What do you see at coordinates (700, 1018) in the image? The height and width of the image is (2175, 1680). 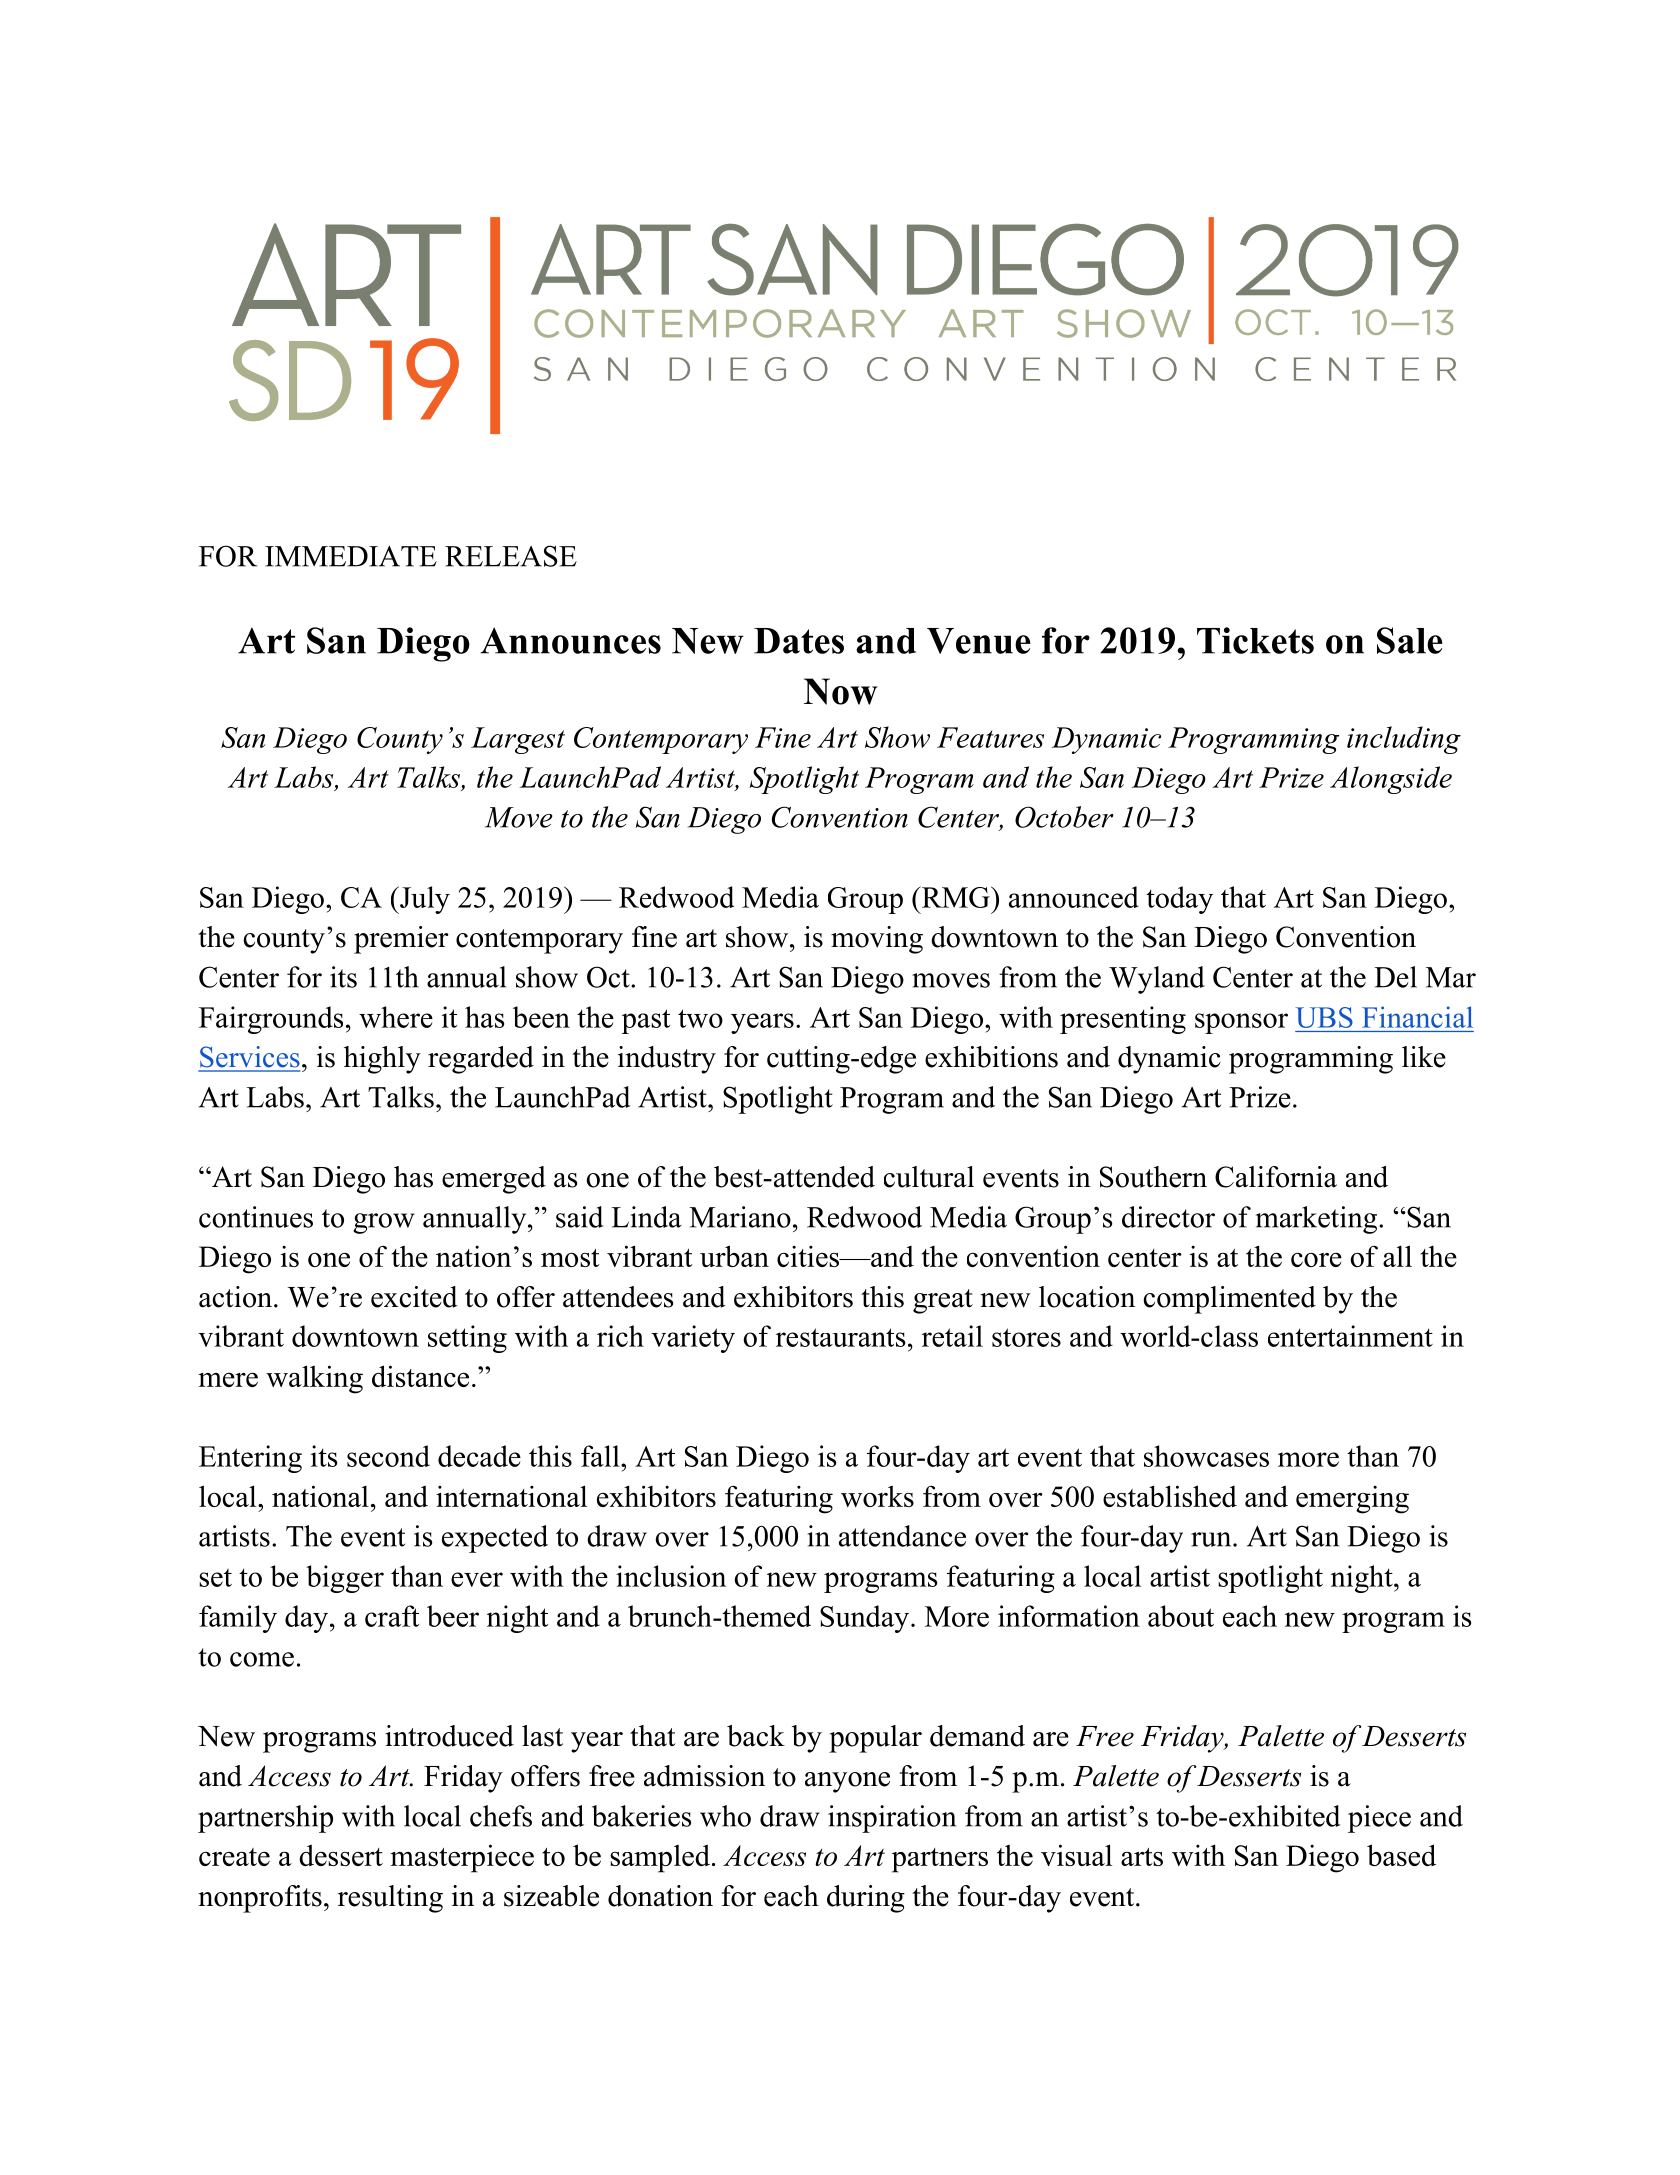 I see `two` at bounding box center [700, 1018].
